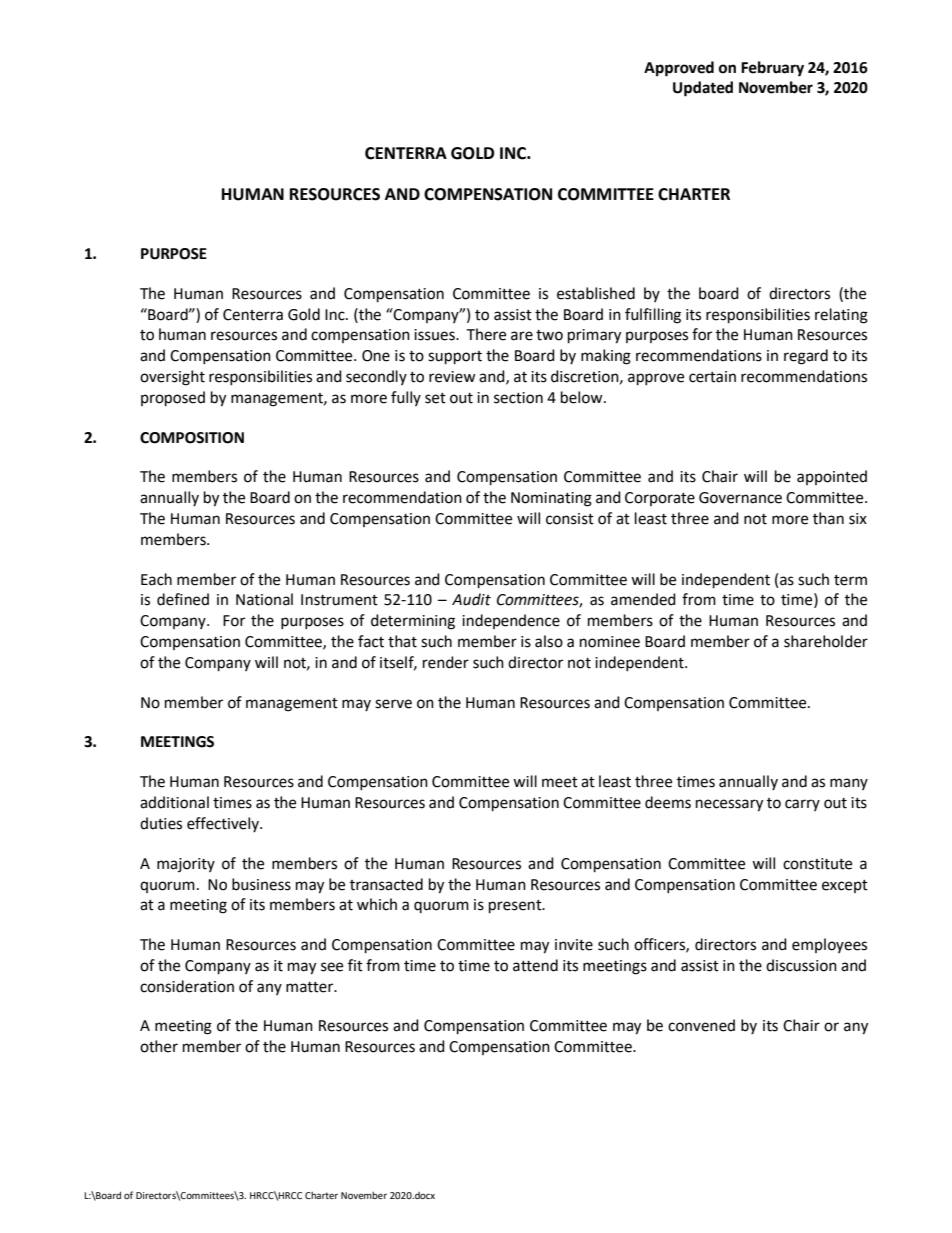 This screenshot has height=1233, width=952. What do you see at coordinates (535, 965) in the screenshot?
I see `attend` at bounding box center [535, 965].
